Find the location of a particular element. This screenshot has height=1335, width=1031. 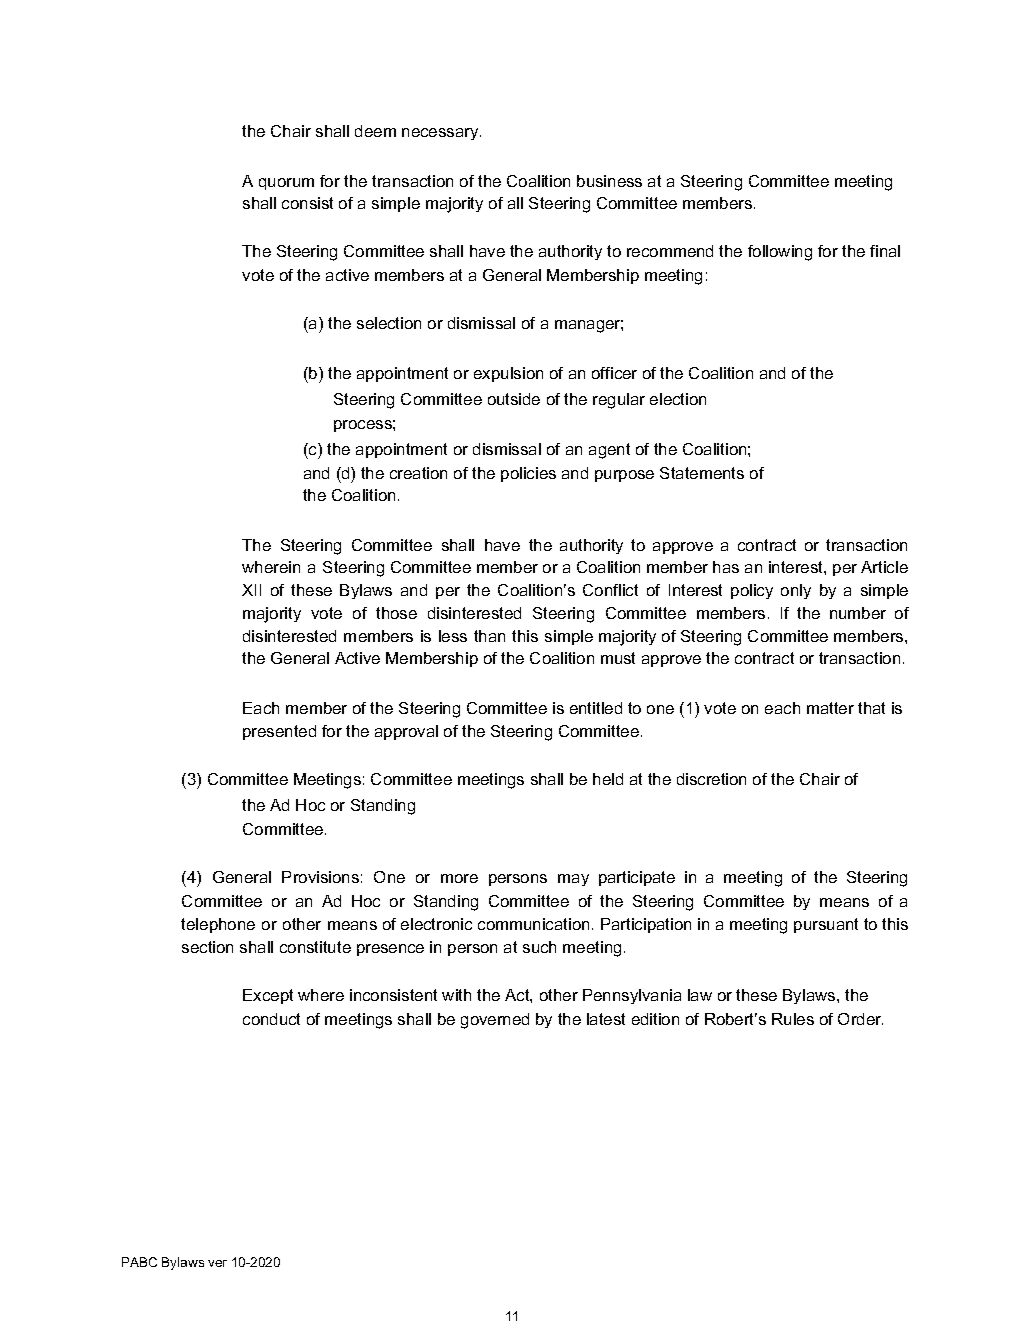

business is located at coordinates (609, 181).
